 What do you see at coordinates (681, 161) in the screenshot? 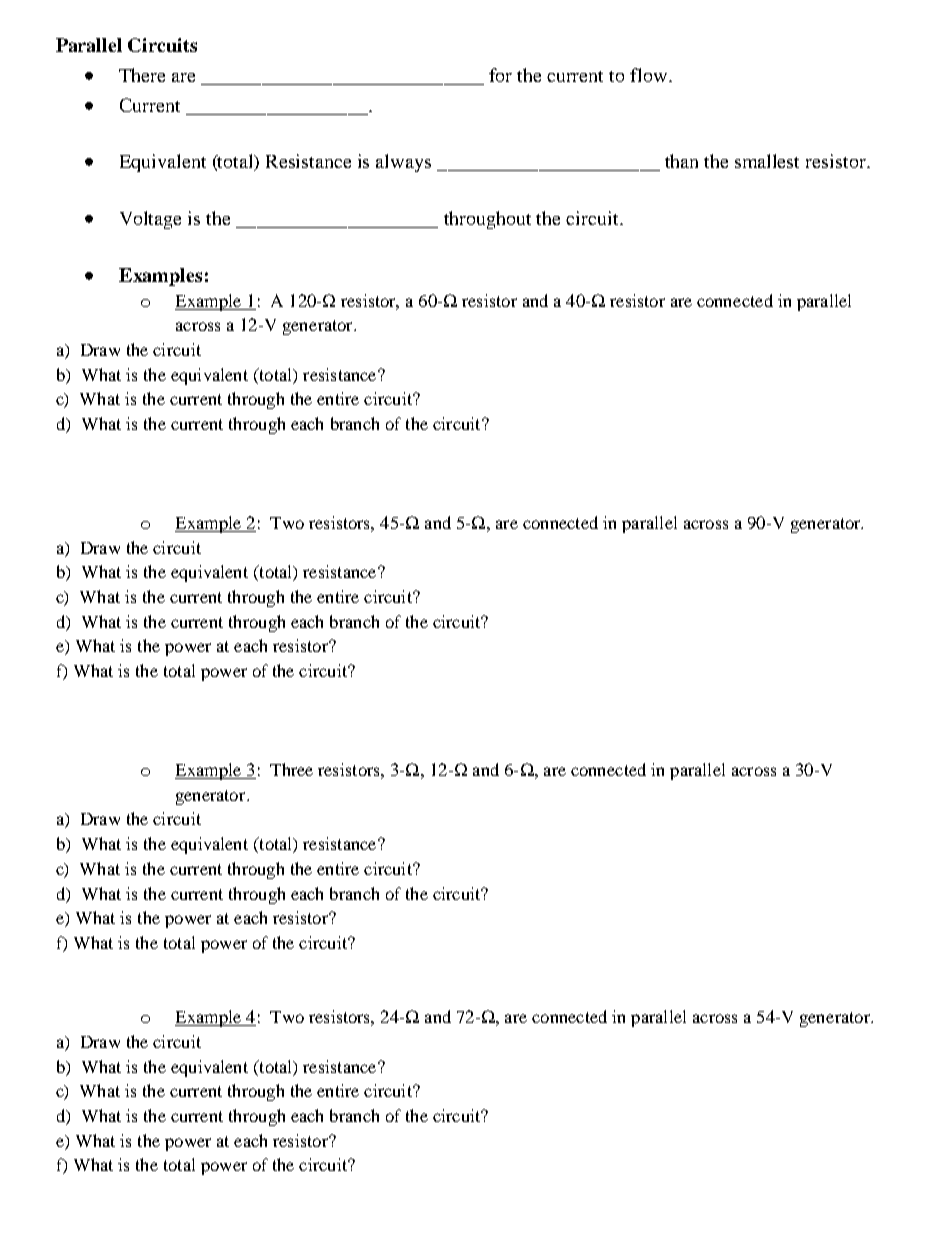
I see `than` at bounding box center [681, 161].
